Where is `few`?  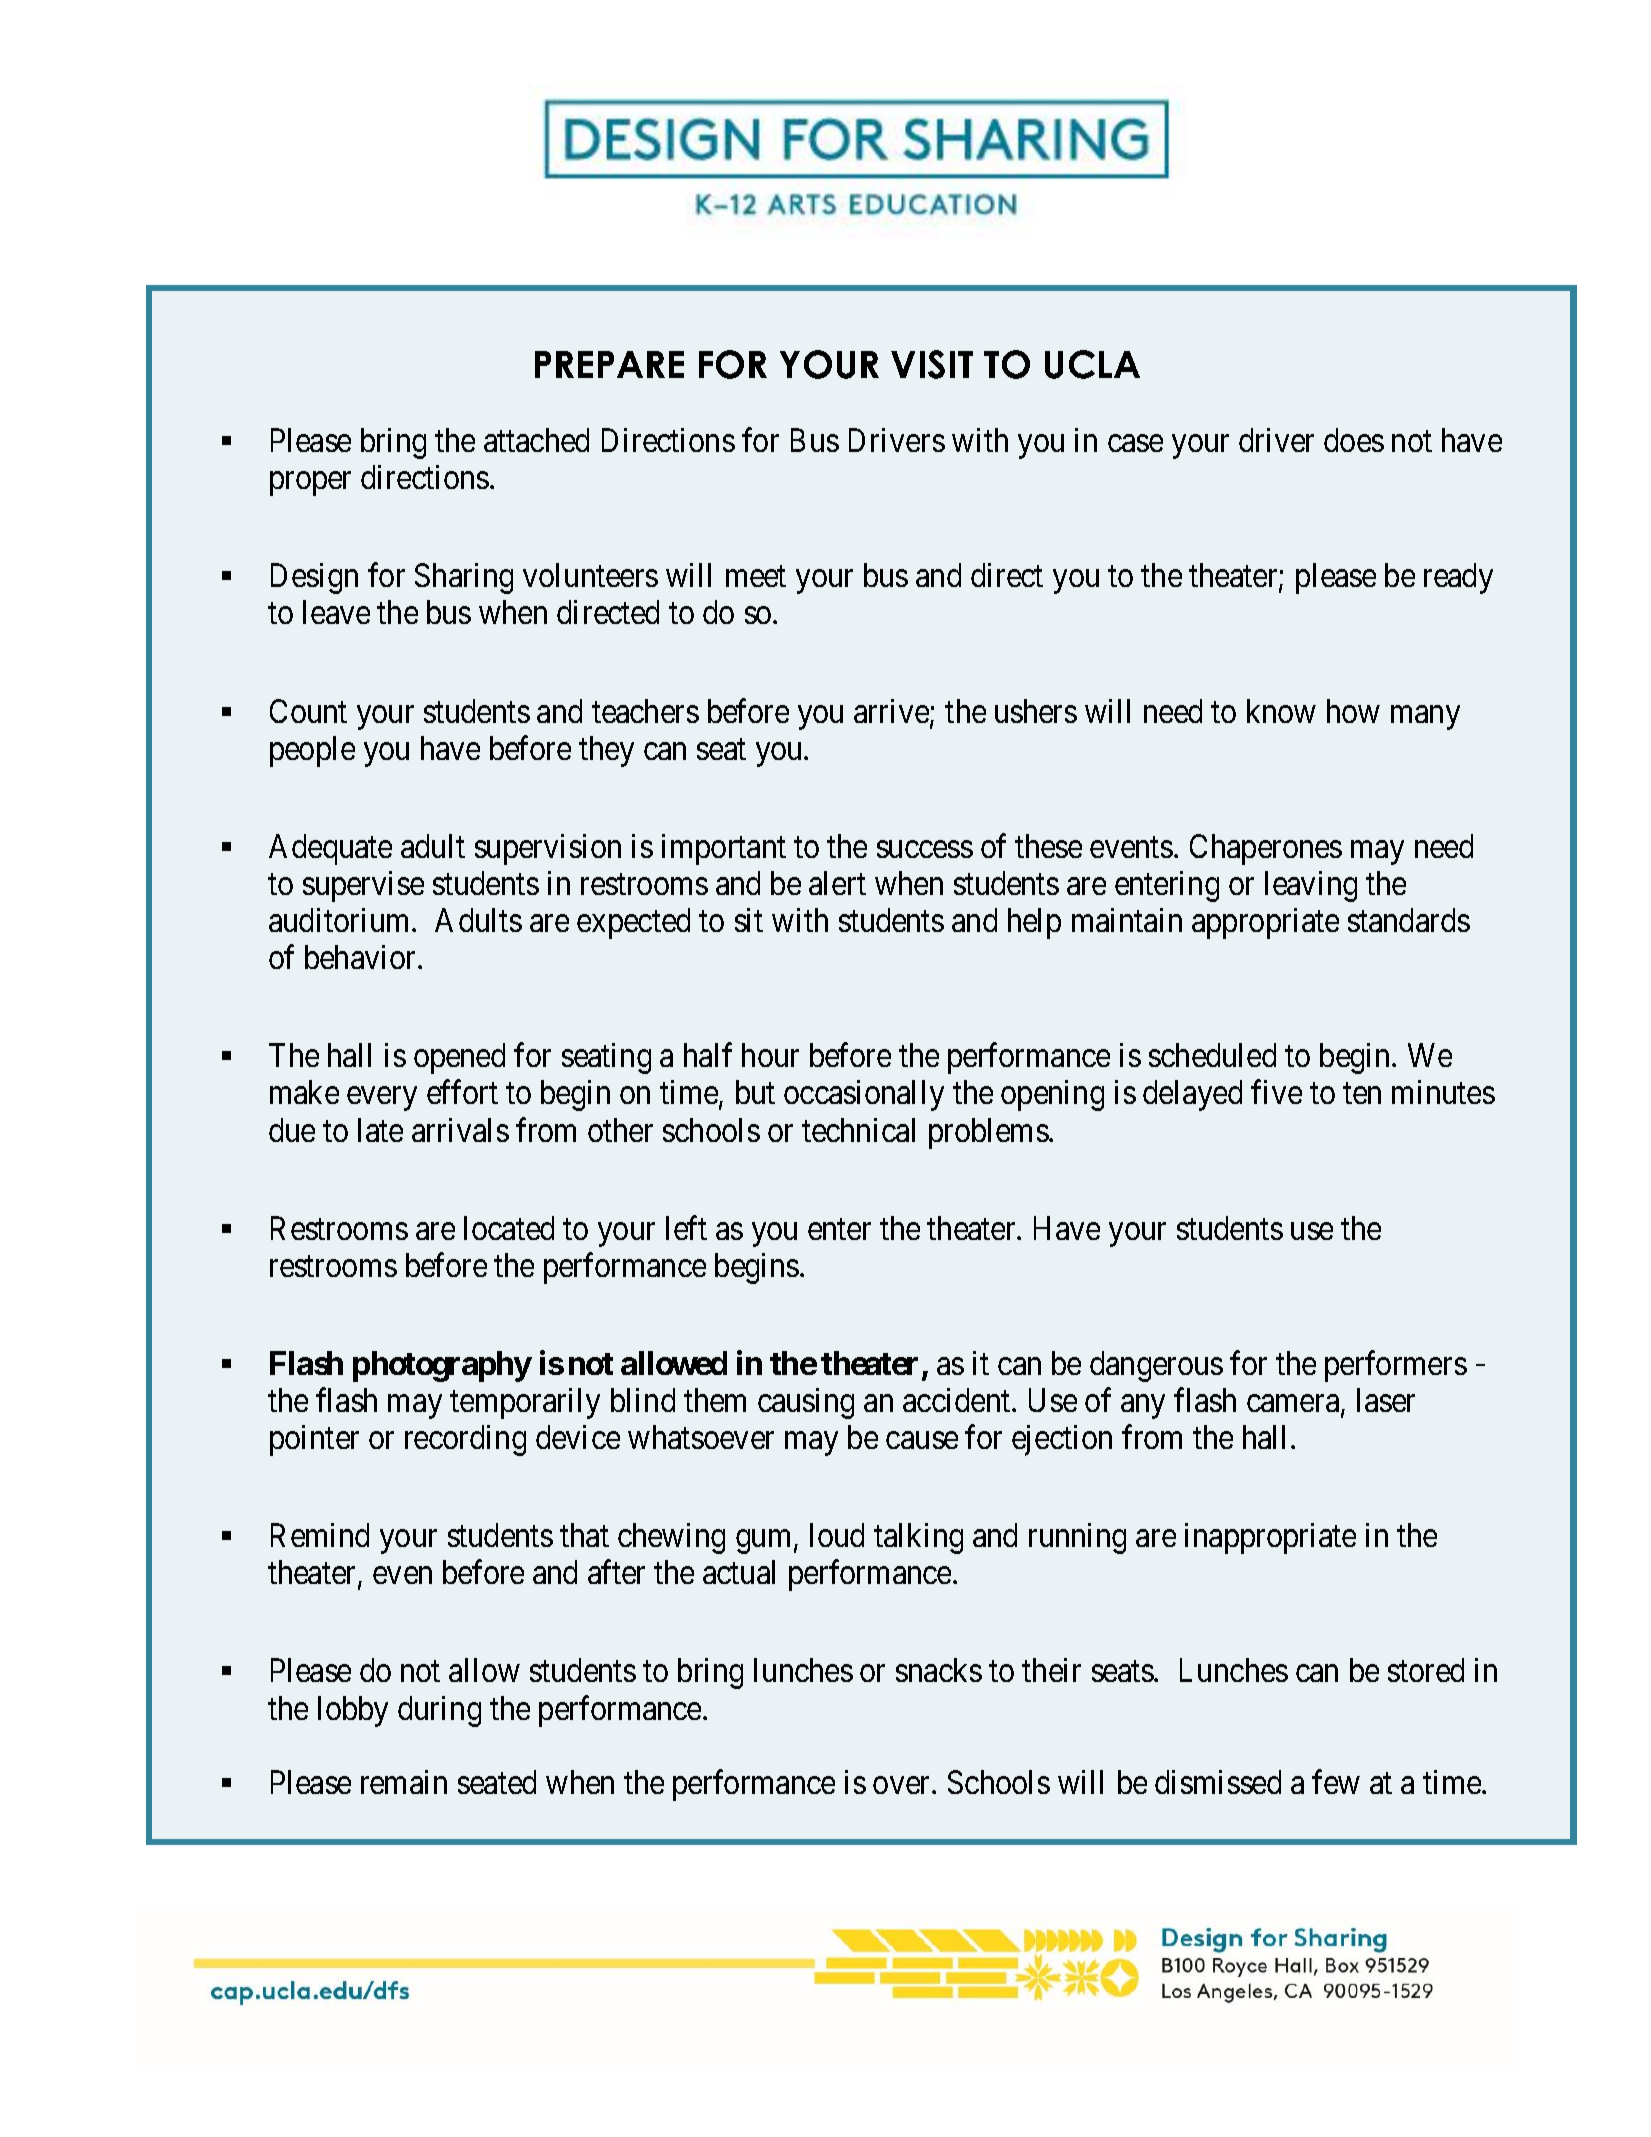
few is located at coordinates (1336, 1782).
